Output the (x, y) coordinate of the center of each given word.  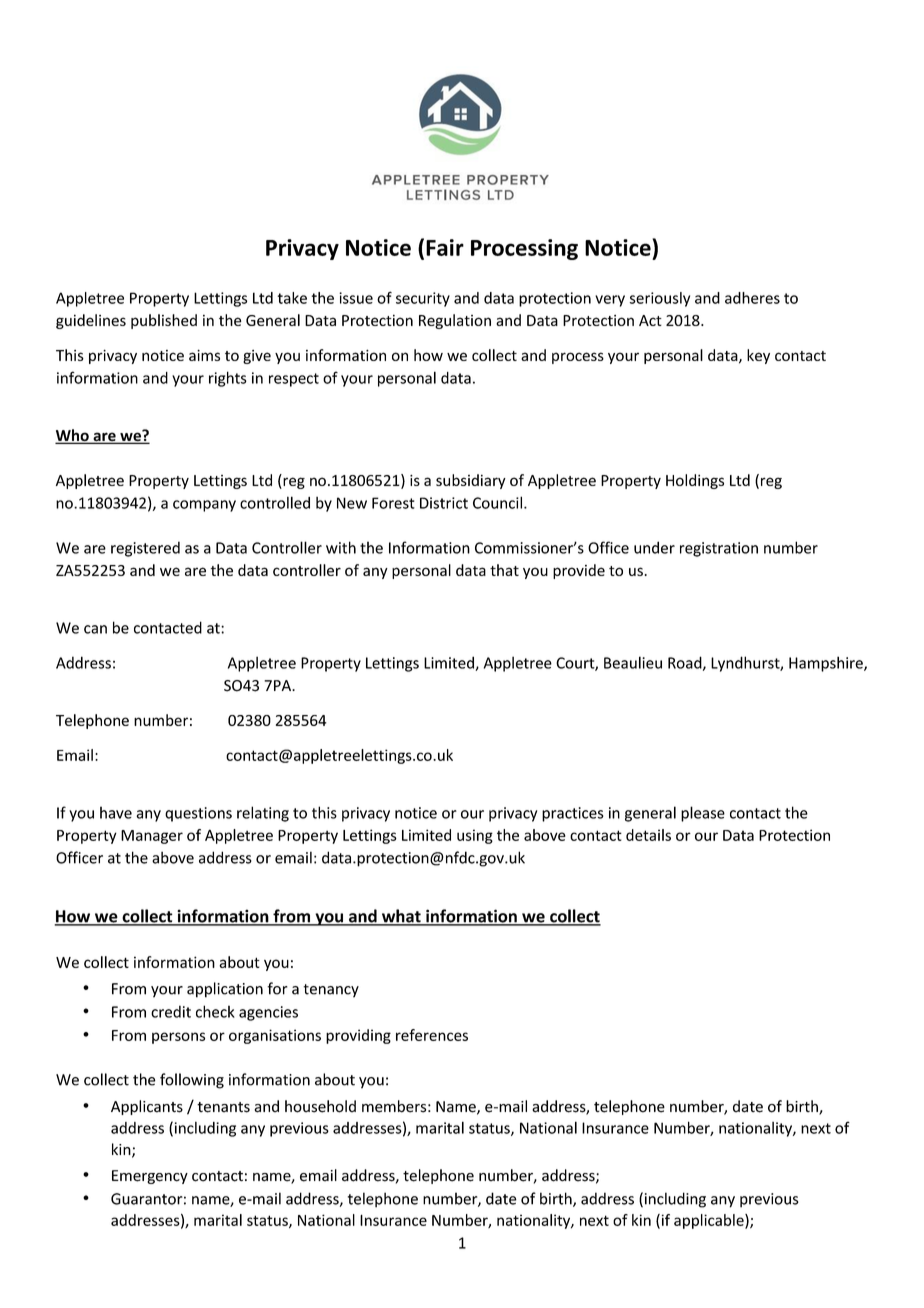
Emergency (150, 1177)
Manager (152, 837)
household (320, 1106)
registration (719, 549)
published (164, 321)
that (504, 570)
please (703, 814)
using (475, 836)
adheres (752, 298)
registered (145, 549)
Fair (445, 247)
